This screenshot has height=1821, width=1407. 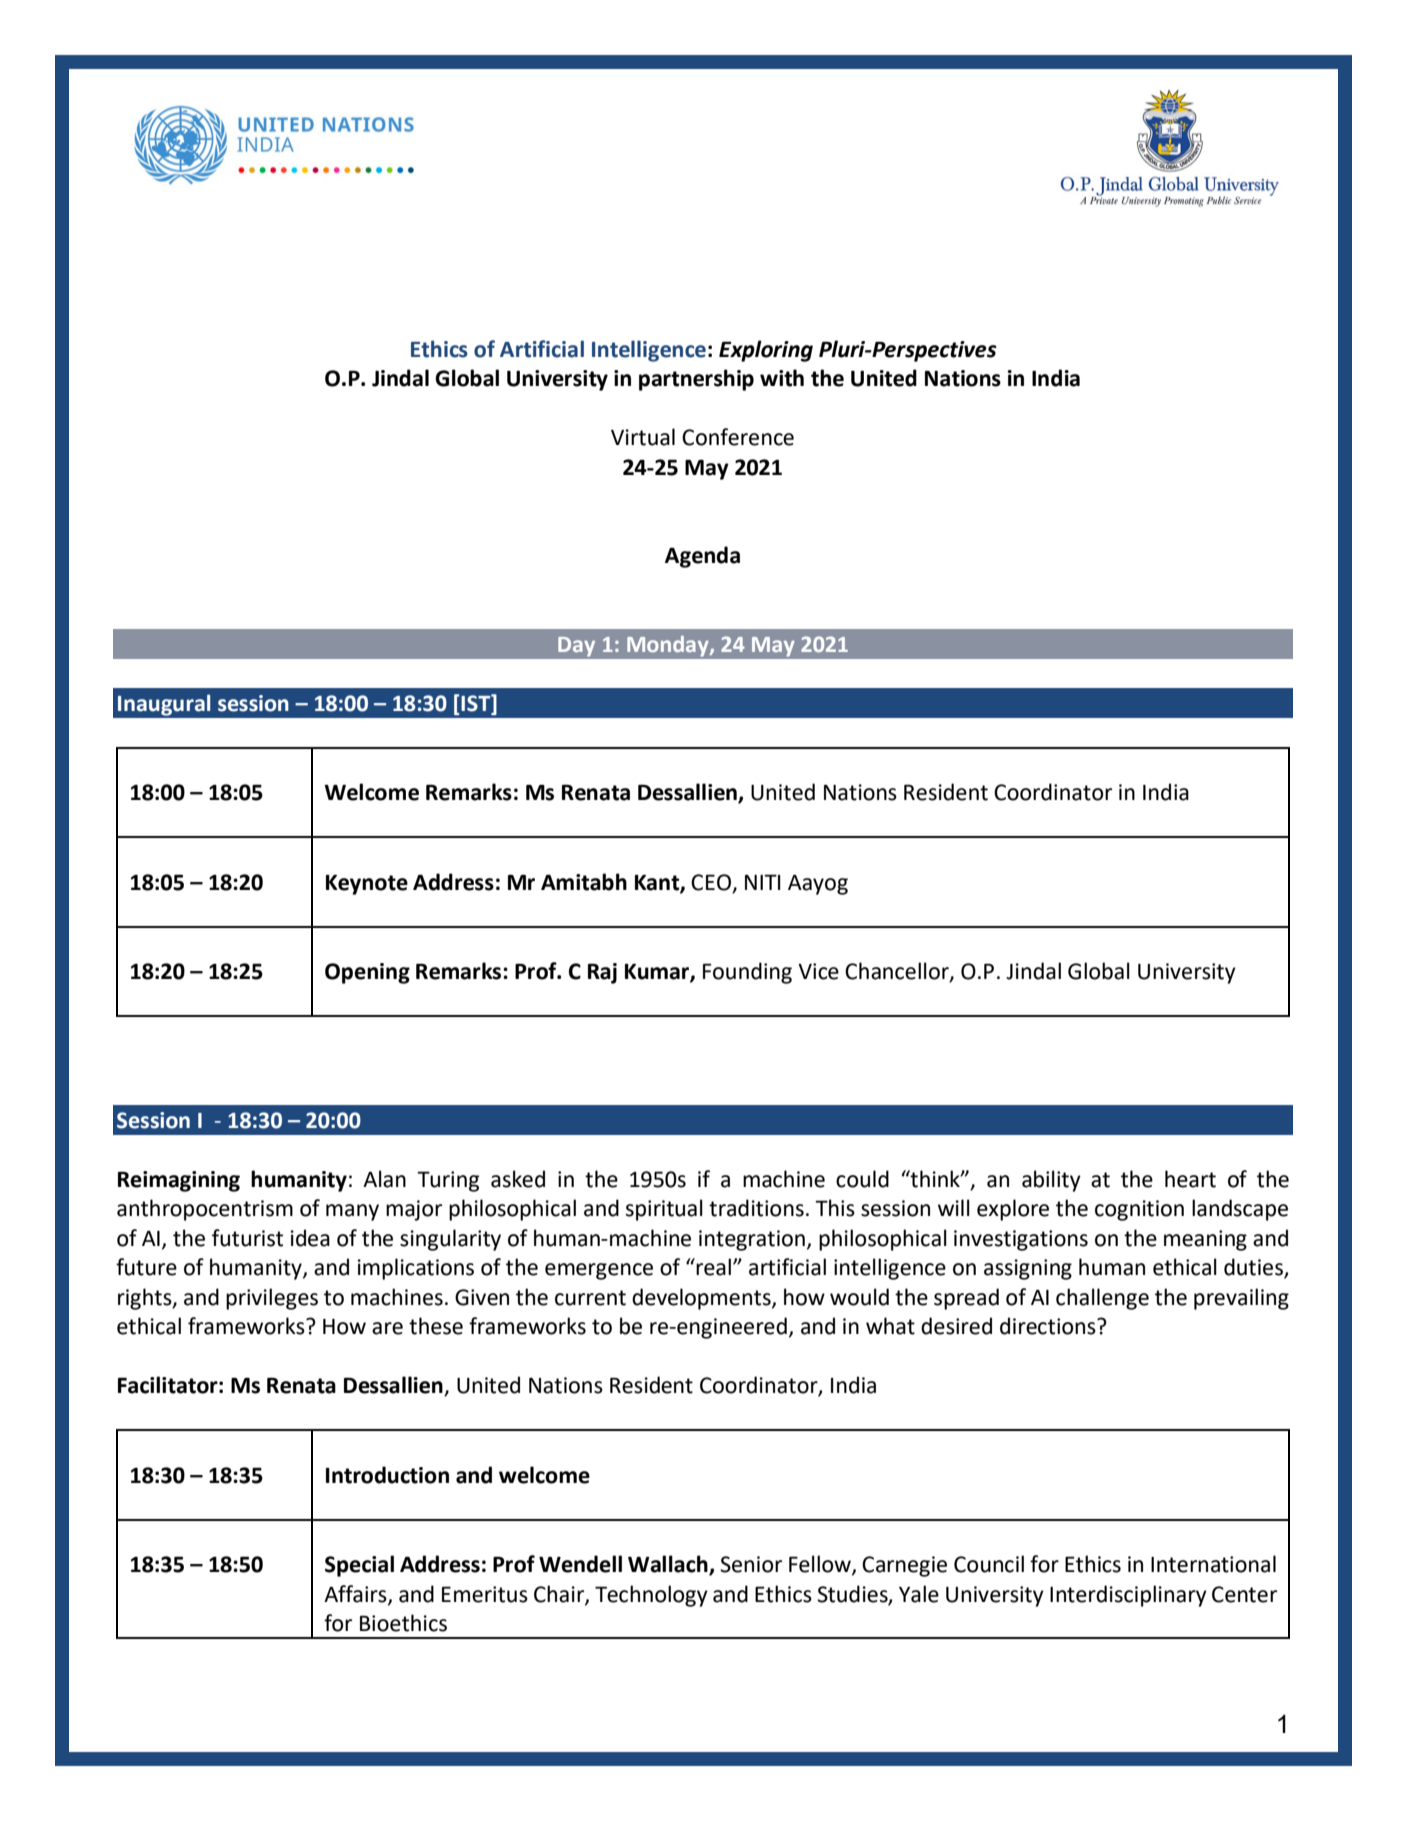 What do you see at coordinates (782, 378) in the screenshot?
I see `with` at bounding box center [782, 378].
